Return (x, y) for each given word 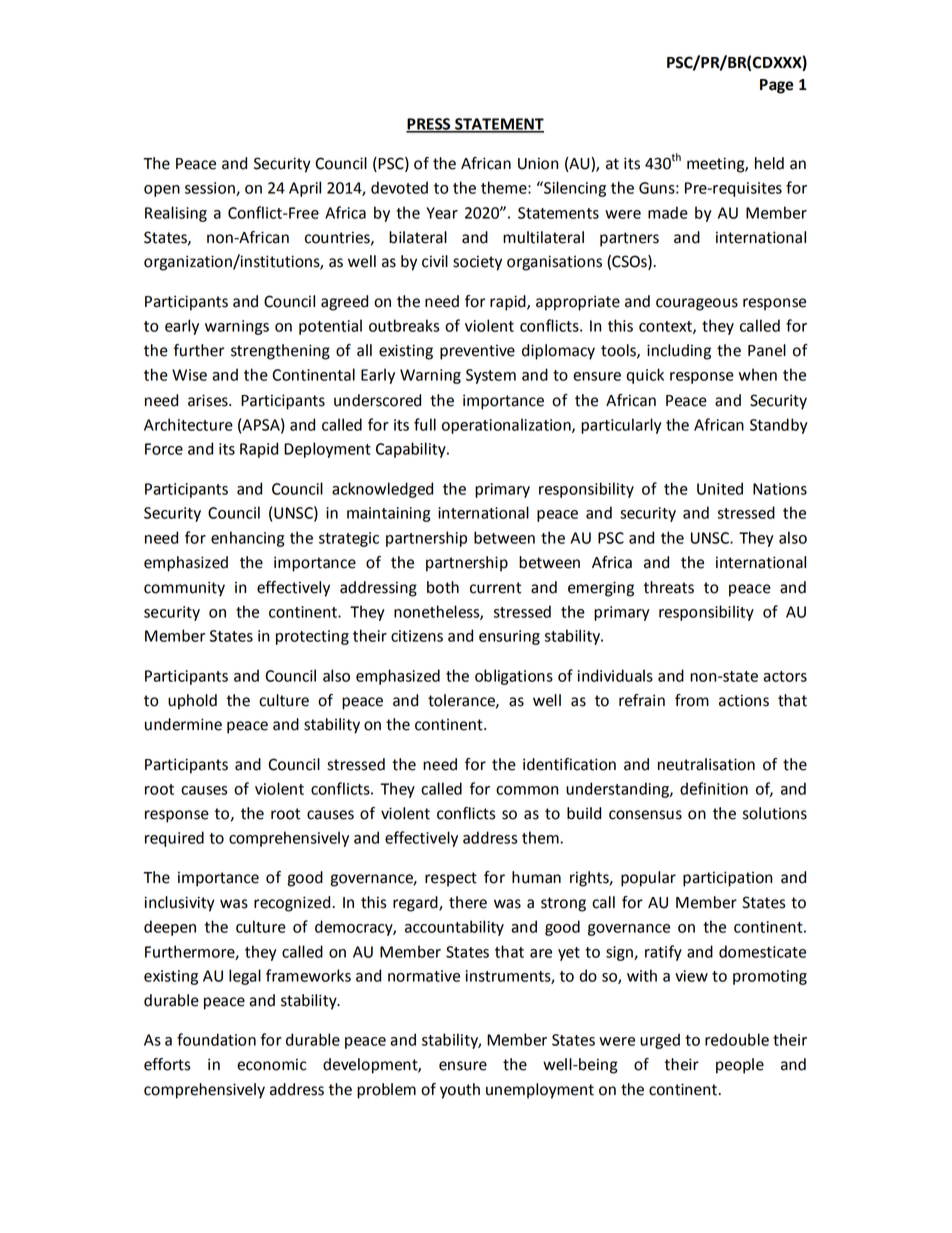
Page (776, 86)
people (740, 1066)
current (495, 588)
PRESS (429, 125)
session (211, 189)
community (184, 589)
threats (668, 587)
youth (460, 1091)
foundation (216, 1039)
